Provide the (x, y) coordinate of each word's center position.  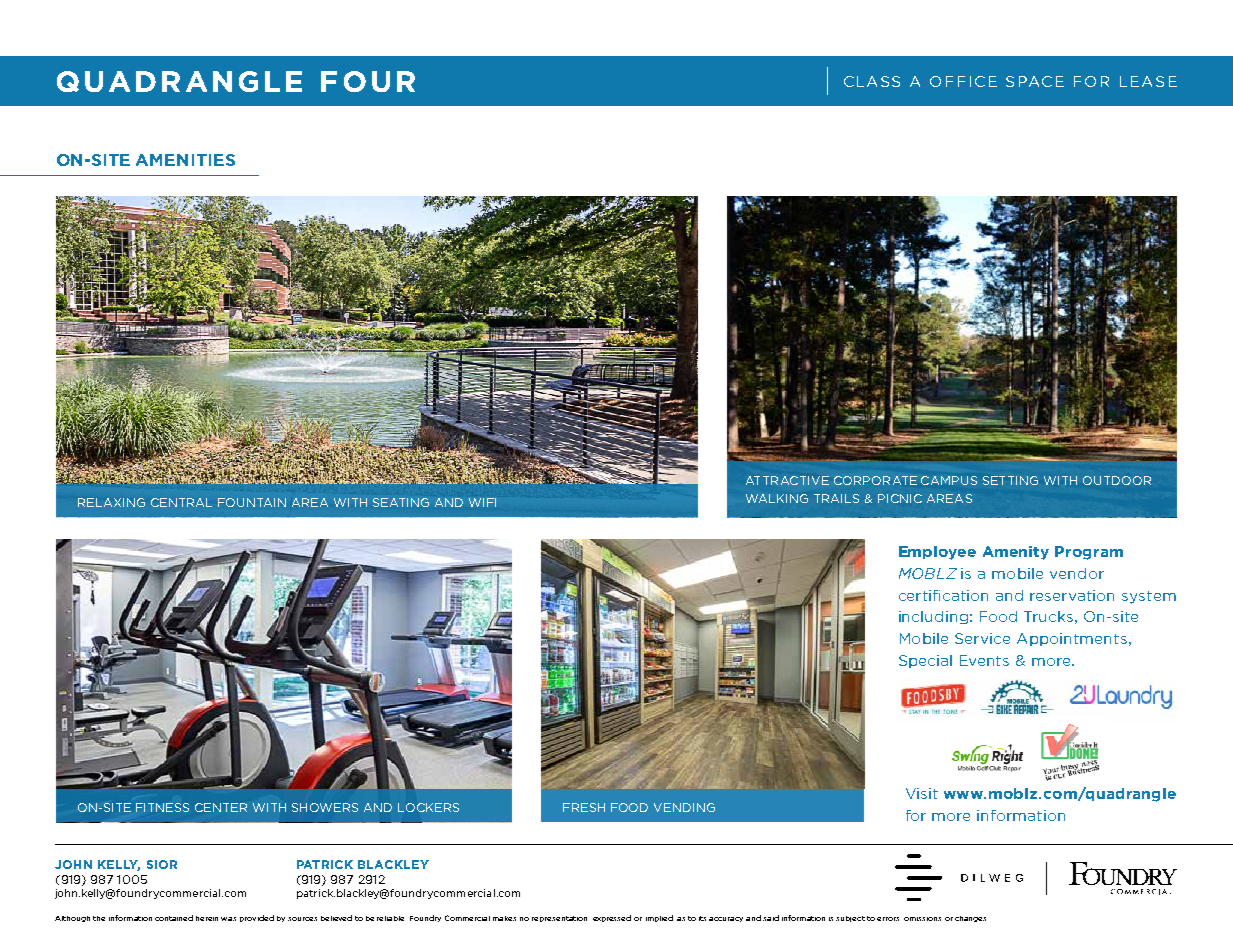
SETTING (1010, 480)
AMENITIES (185, 160)
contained (174, 918)
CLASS (872, 81)
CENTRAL (181, 502)
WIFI (482, 502)
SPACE (1035, 81)
